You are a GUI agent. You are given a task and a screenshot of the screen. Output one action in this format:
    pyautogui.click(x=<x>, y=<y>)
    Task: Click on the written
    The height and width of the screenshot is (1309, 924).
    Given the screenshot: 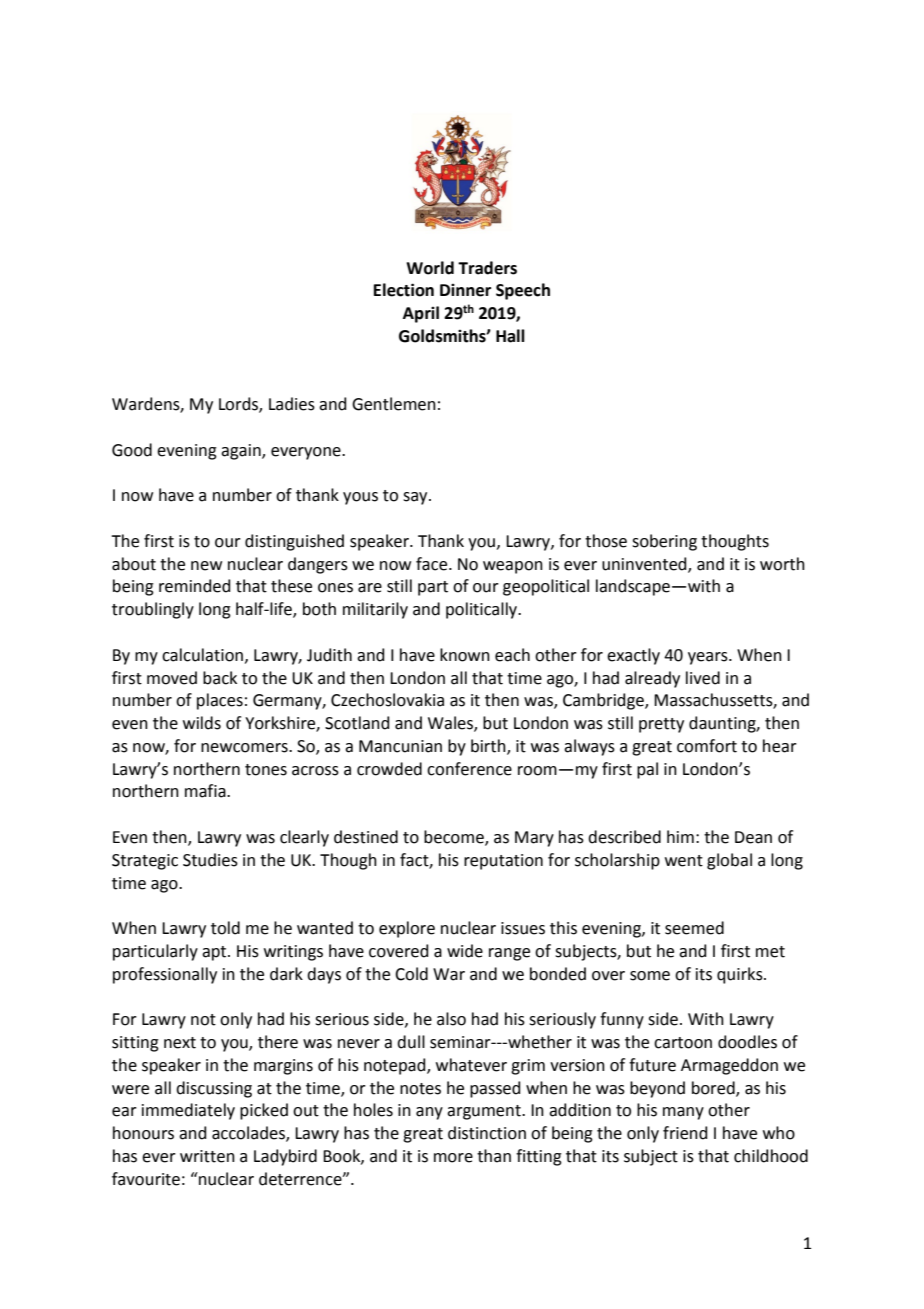 What is the action you would take?
    pyautogui.click(x=207, y=1156)
